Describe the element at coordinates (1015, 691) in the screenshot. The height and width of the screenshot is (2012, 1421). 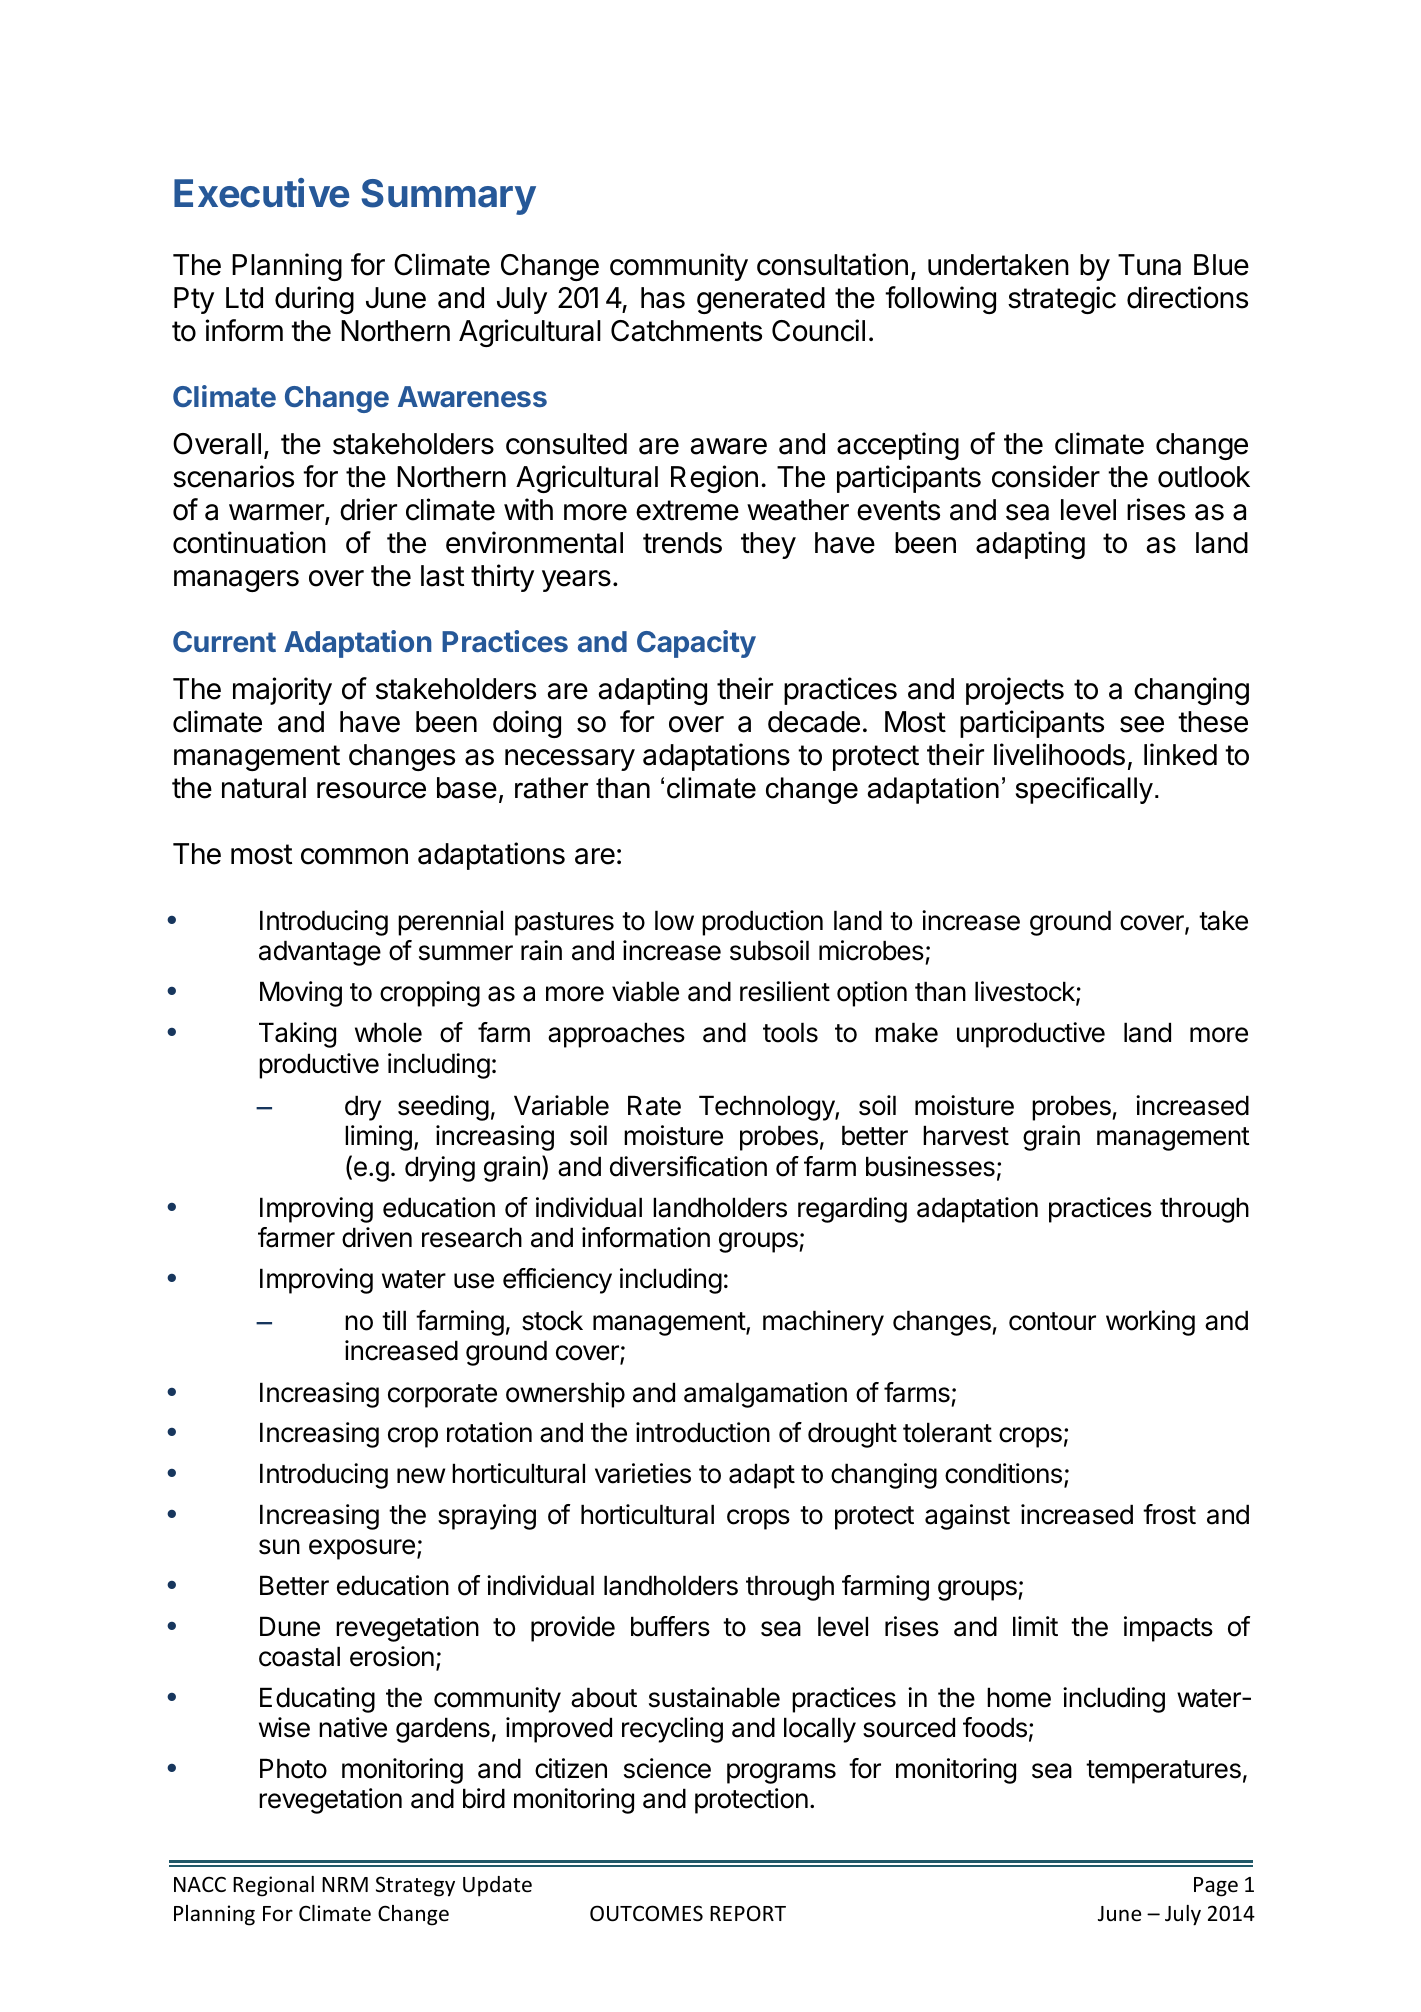
I see `projects` at that location.
